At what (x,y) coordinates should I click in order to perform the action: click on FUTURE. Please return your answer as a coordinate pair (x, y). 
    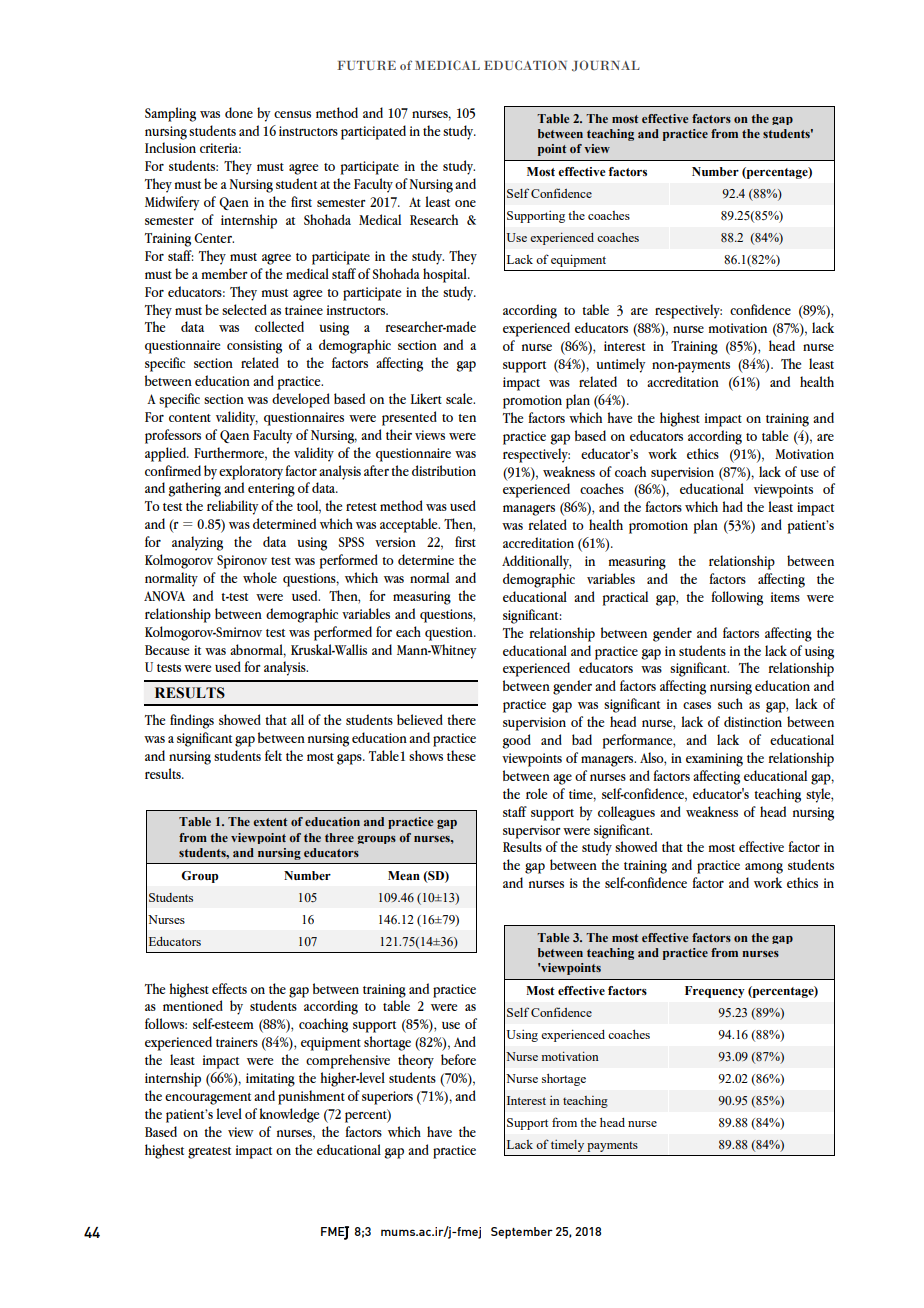
    Looking at the image, I should click on (366, 65).
